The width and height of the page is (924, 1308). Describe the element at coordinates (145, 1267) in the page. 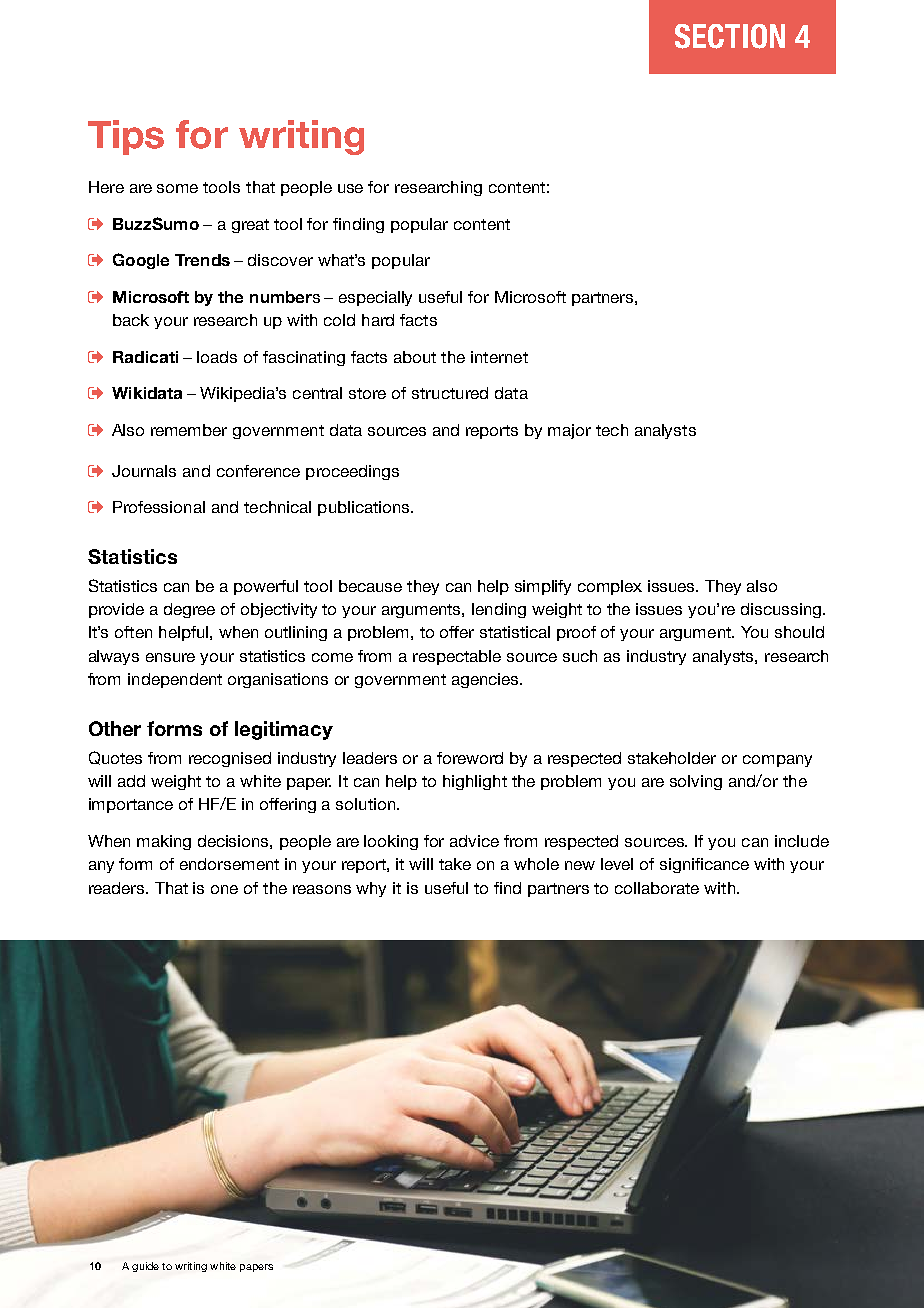

I see `guide` at that location.
